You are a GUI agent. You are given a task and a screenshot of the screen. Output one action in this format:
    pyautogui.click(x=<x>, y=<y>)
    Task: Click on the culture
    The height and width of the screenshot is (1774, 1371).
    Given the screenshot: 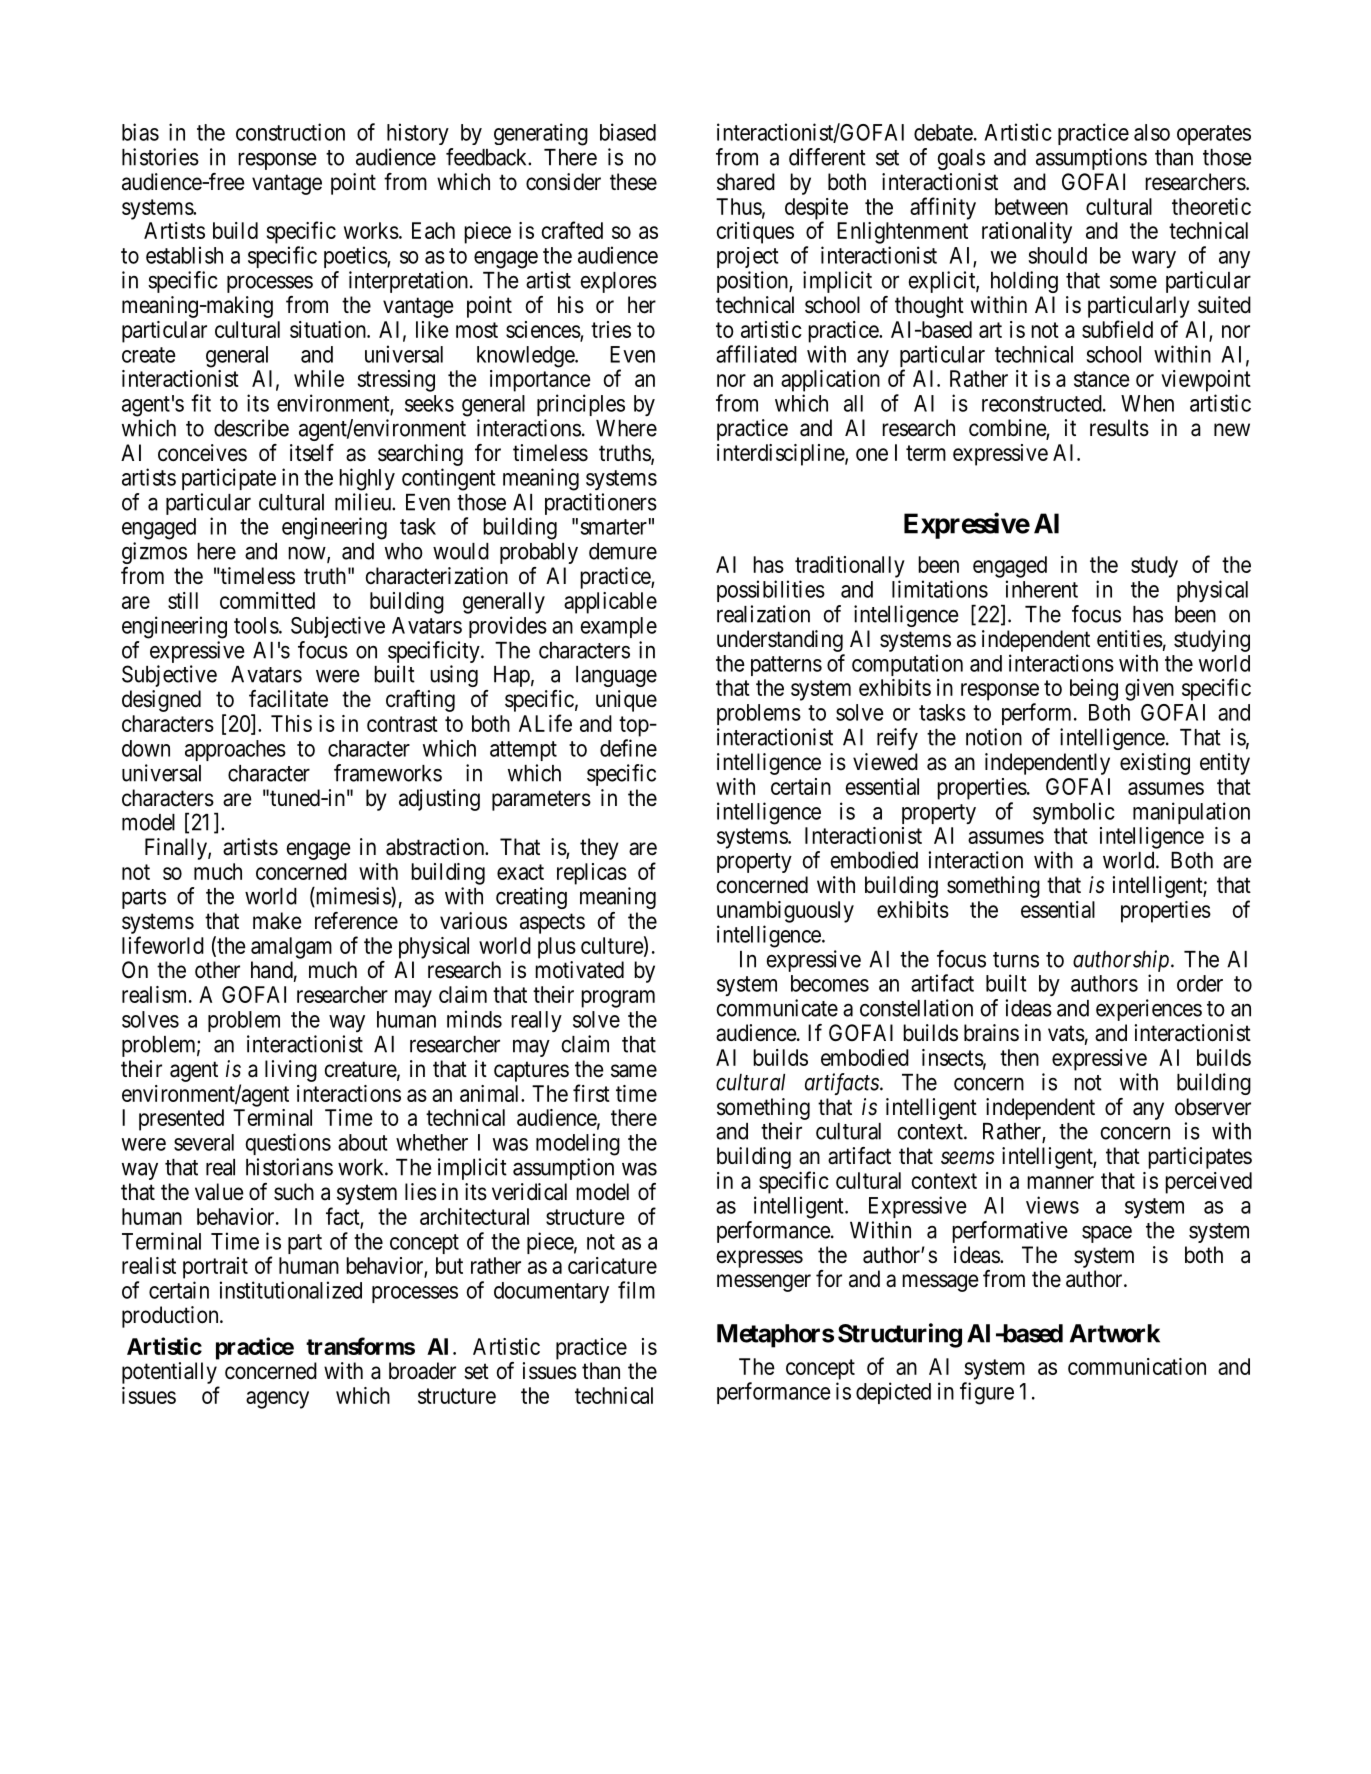 What is the action you would take?
    pyautogui.click(x=612, y=945)
